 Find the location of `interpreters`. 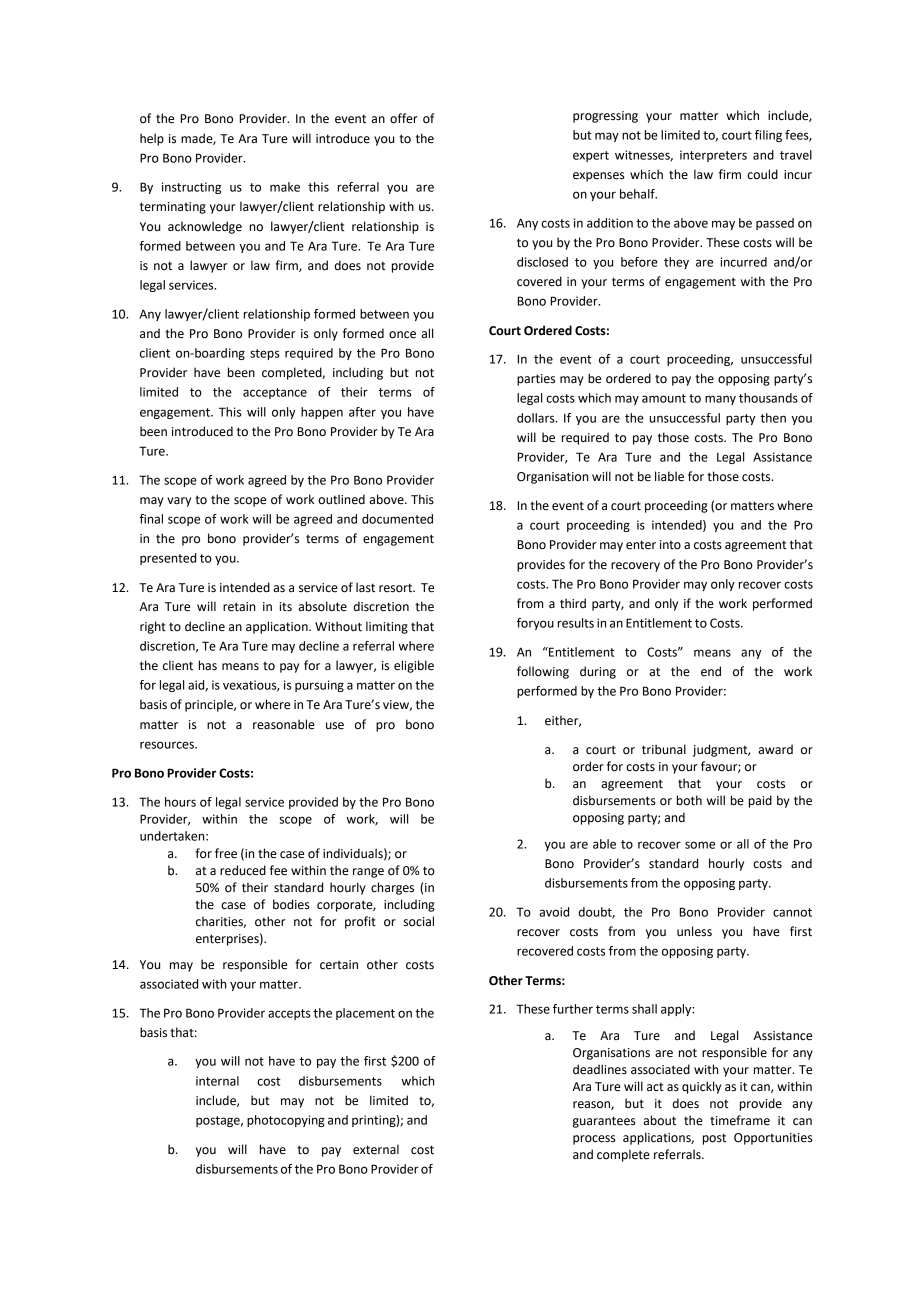

interpreters is located at coordinates (713, 156).
